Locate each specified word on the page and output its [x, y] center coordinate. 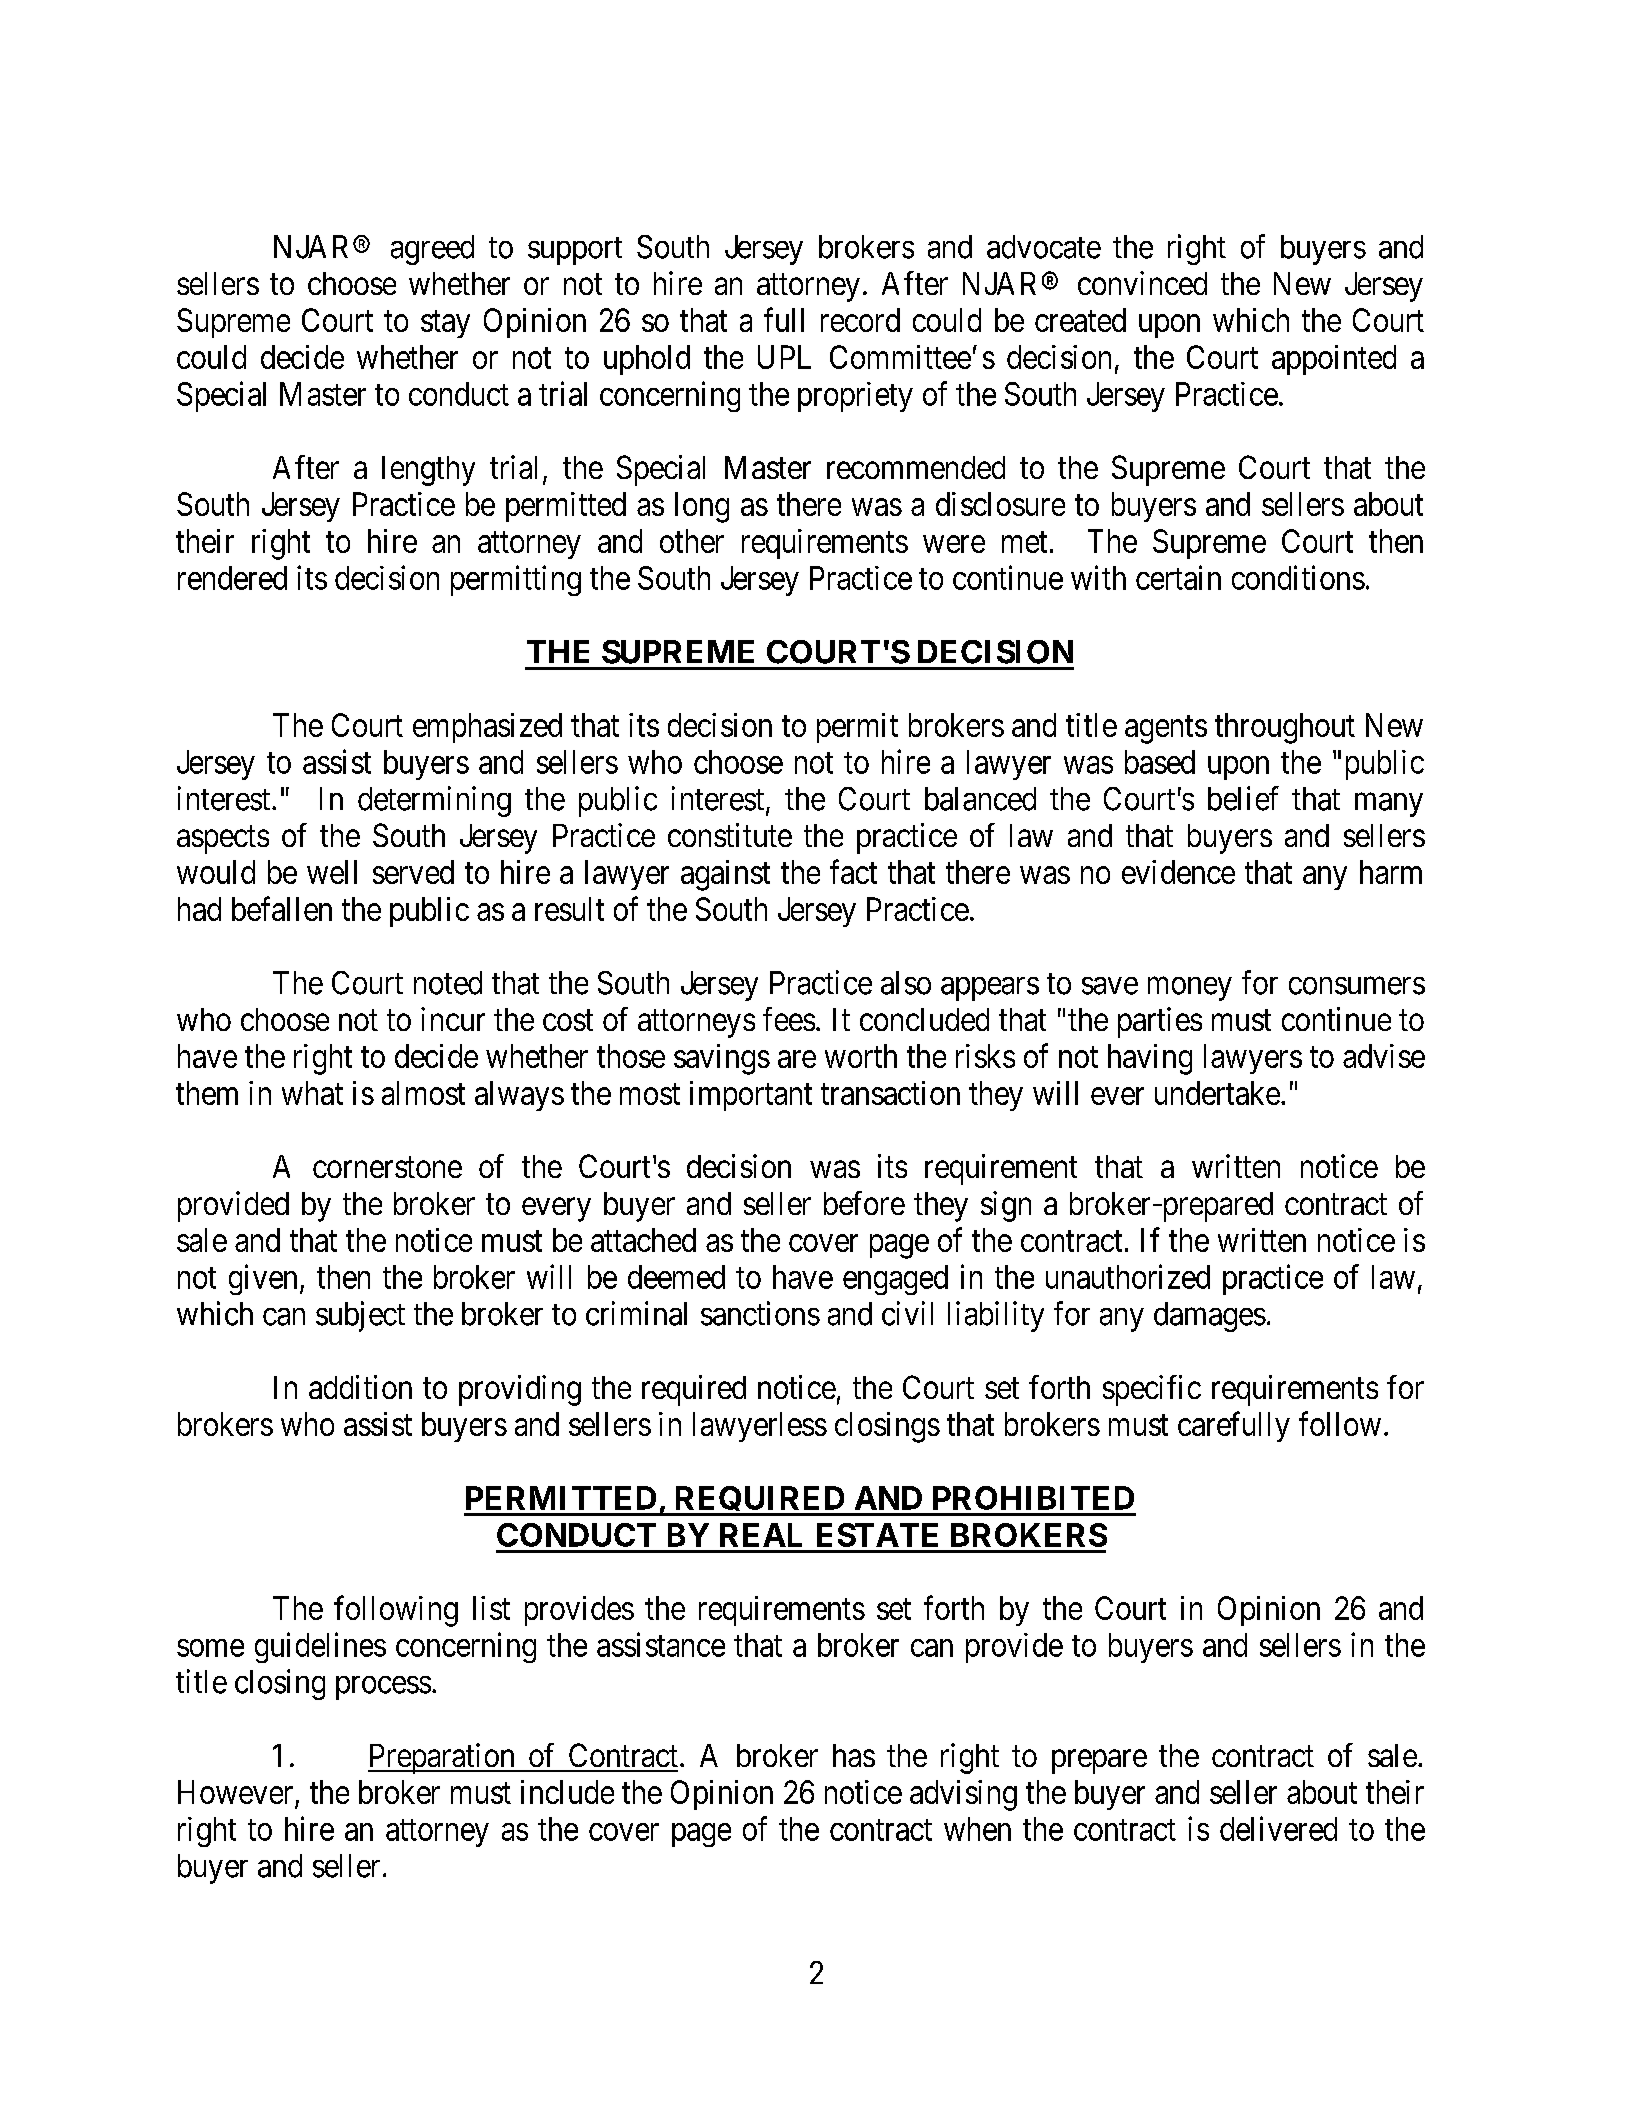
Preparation [442, 1758]
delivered [1278, 1828]
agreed [432, 250]
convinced [1142, 283]
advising [963, 1795]
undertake [1217, 1093]
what [312, 1093]
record [860, 320]
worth [861, 1056]
